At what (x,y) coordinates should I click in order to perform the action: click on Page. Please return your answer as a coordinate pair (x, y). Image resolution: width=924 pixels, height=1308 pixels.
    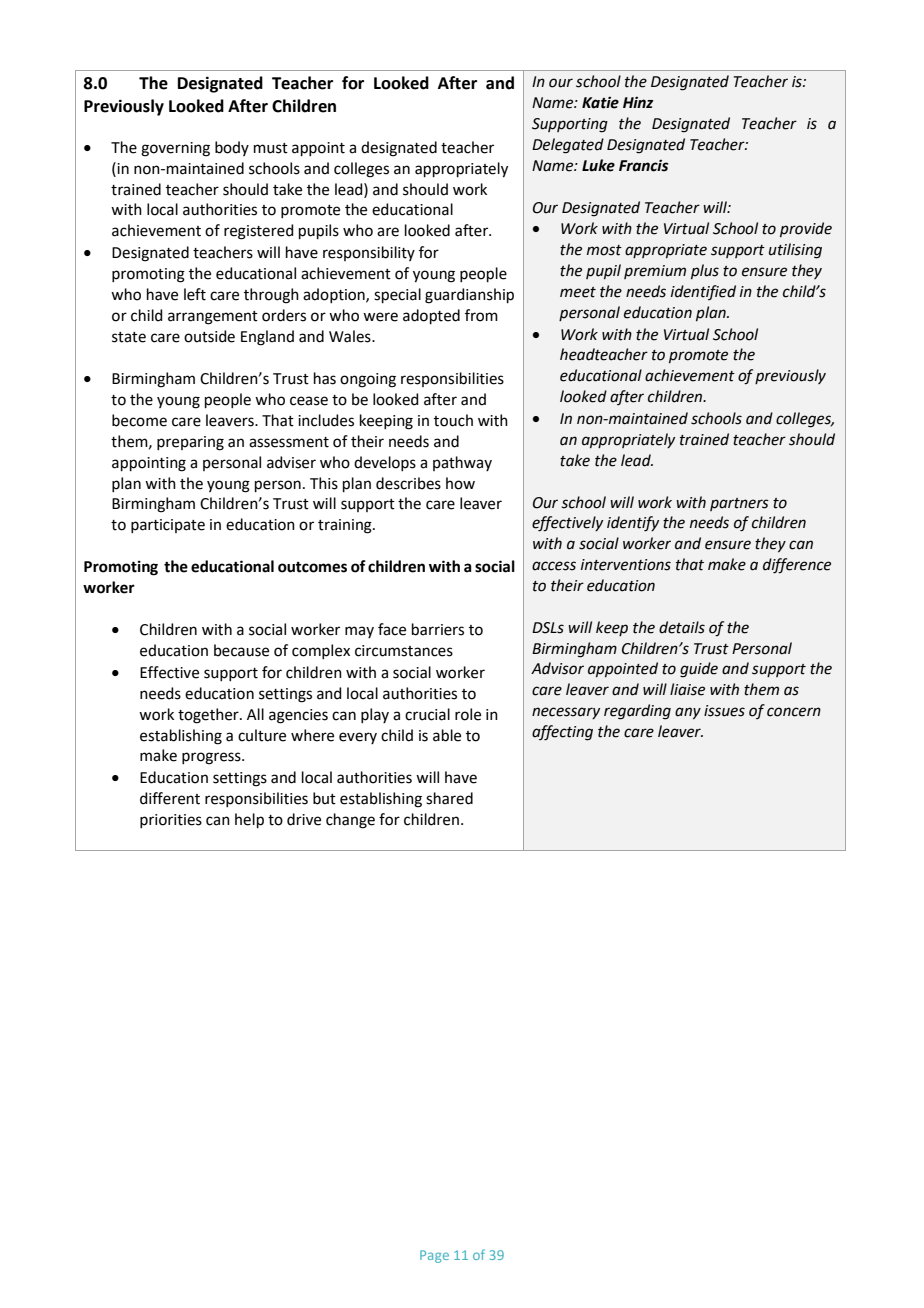
    Looking at the image, I should click on (434, 1256).
